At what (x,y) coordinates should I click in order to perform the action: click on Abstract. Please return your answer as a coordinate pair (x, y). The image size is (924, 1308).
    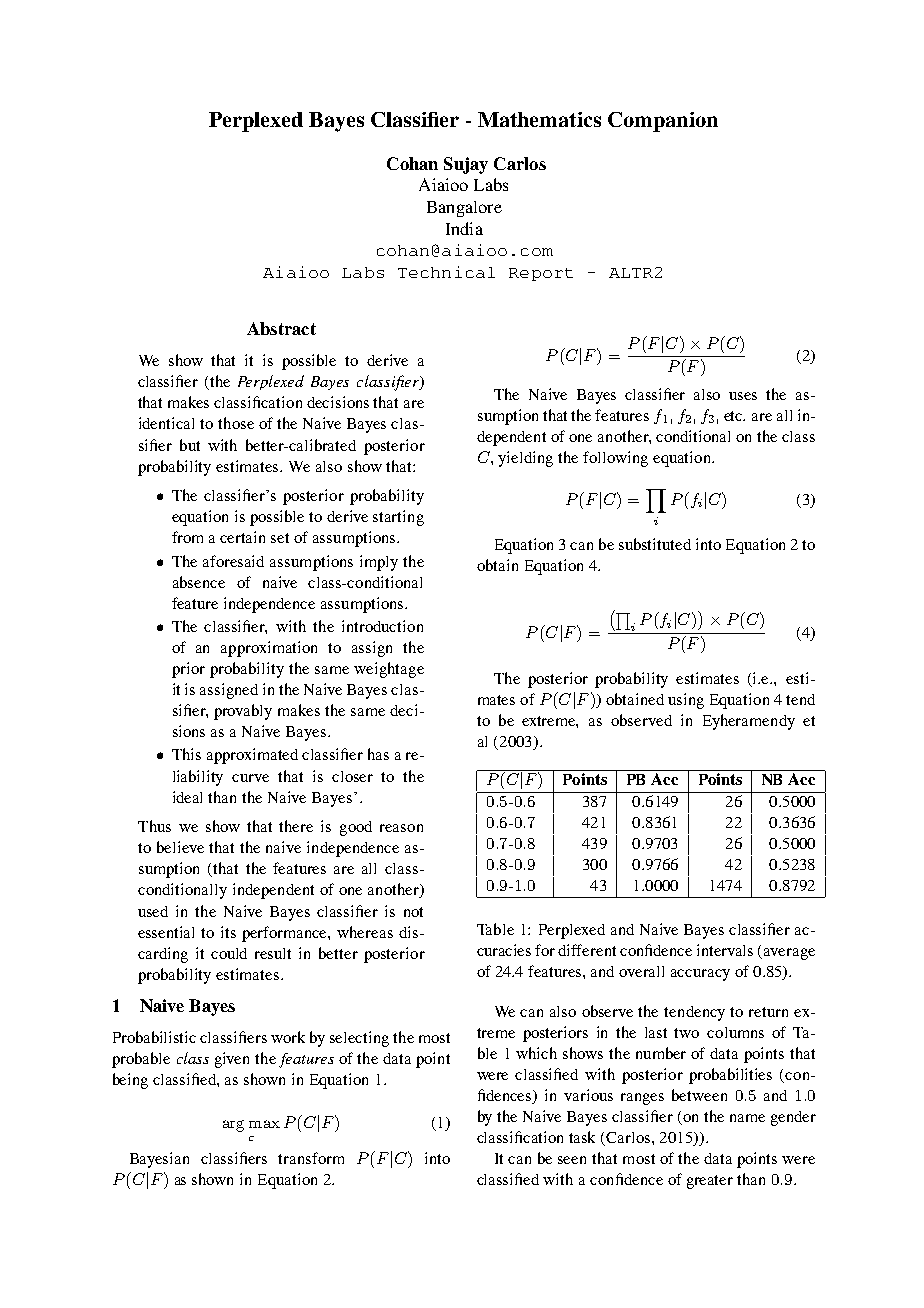
    Looking at the image, I should click on (281, 328).
